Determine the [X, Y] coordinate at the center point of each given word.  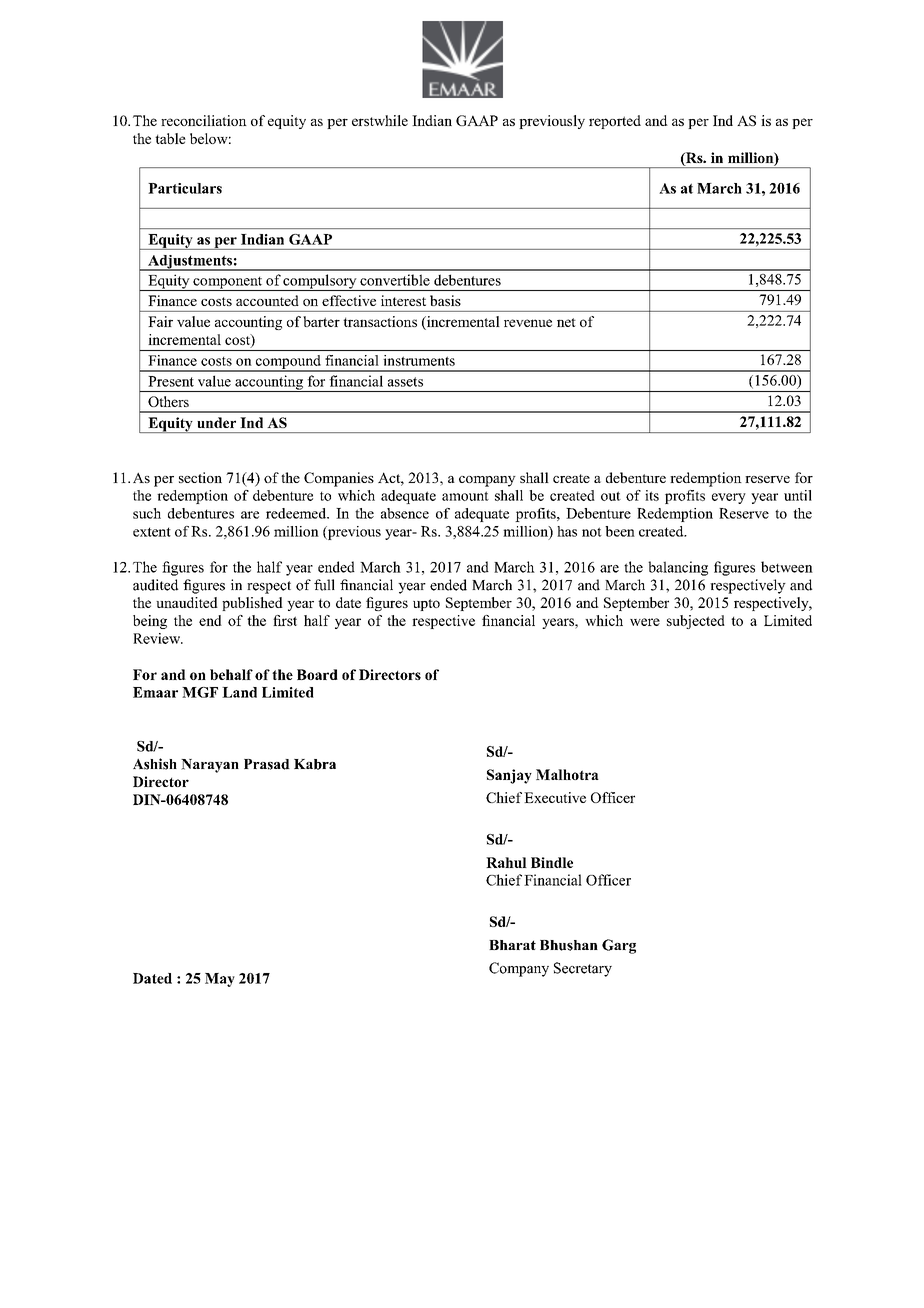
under [216, 422]
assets [405, 382]
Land [239, 692]
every [729, 498]
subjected [696, 622]
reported [615, 122]
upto [426, 605]
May [220, 980]
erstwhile [380, 120]
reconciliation [204, 120]
